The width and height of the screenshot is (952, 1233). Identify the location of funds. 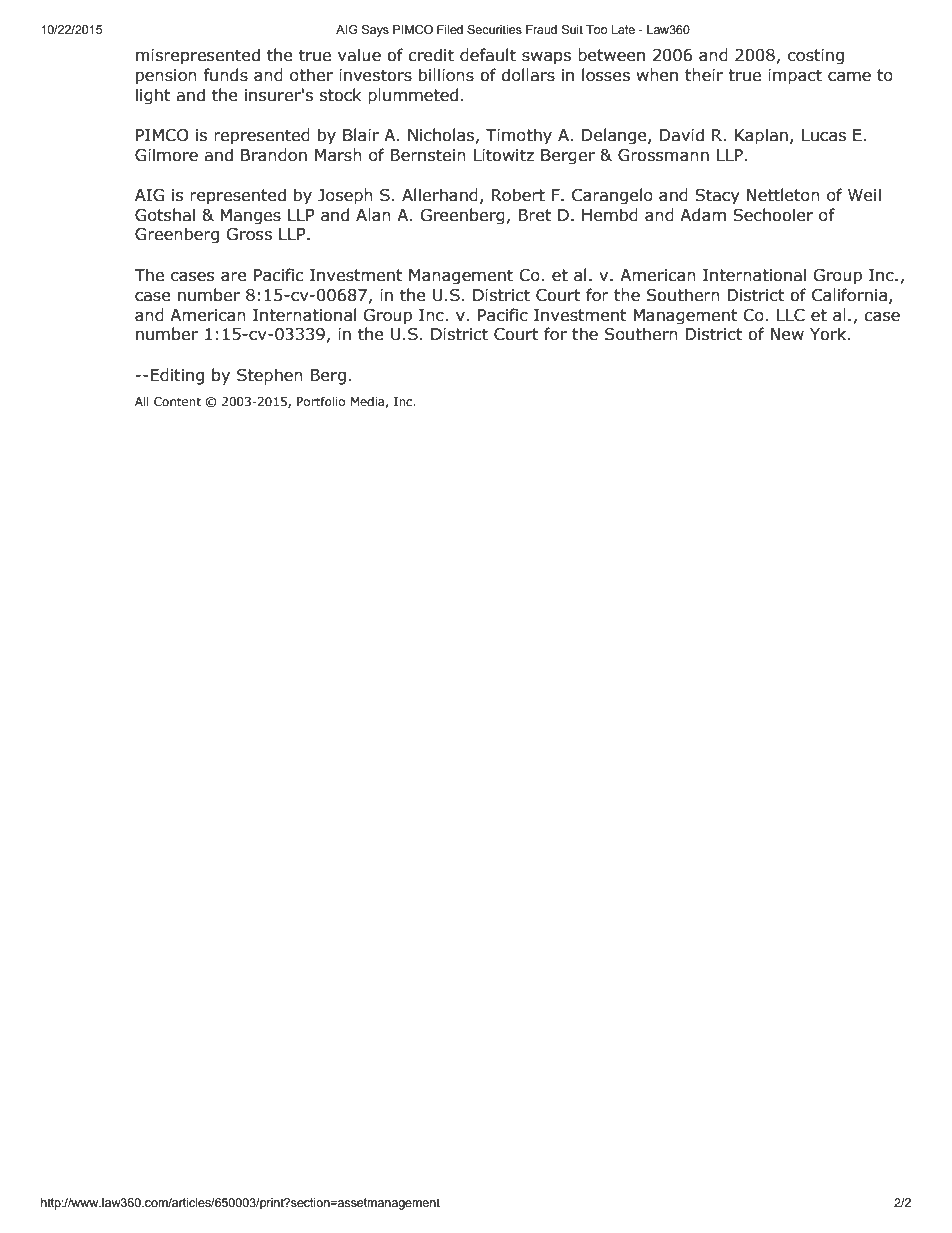
(225, 75).
